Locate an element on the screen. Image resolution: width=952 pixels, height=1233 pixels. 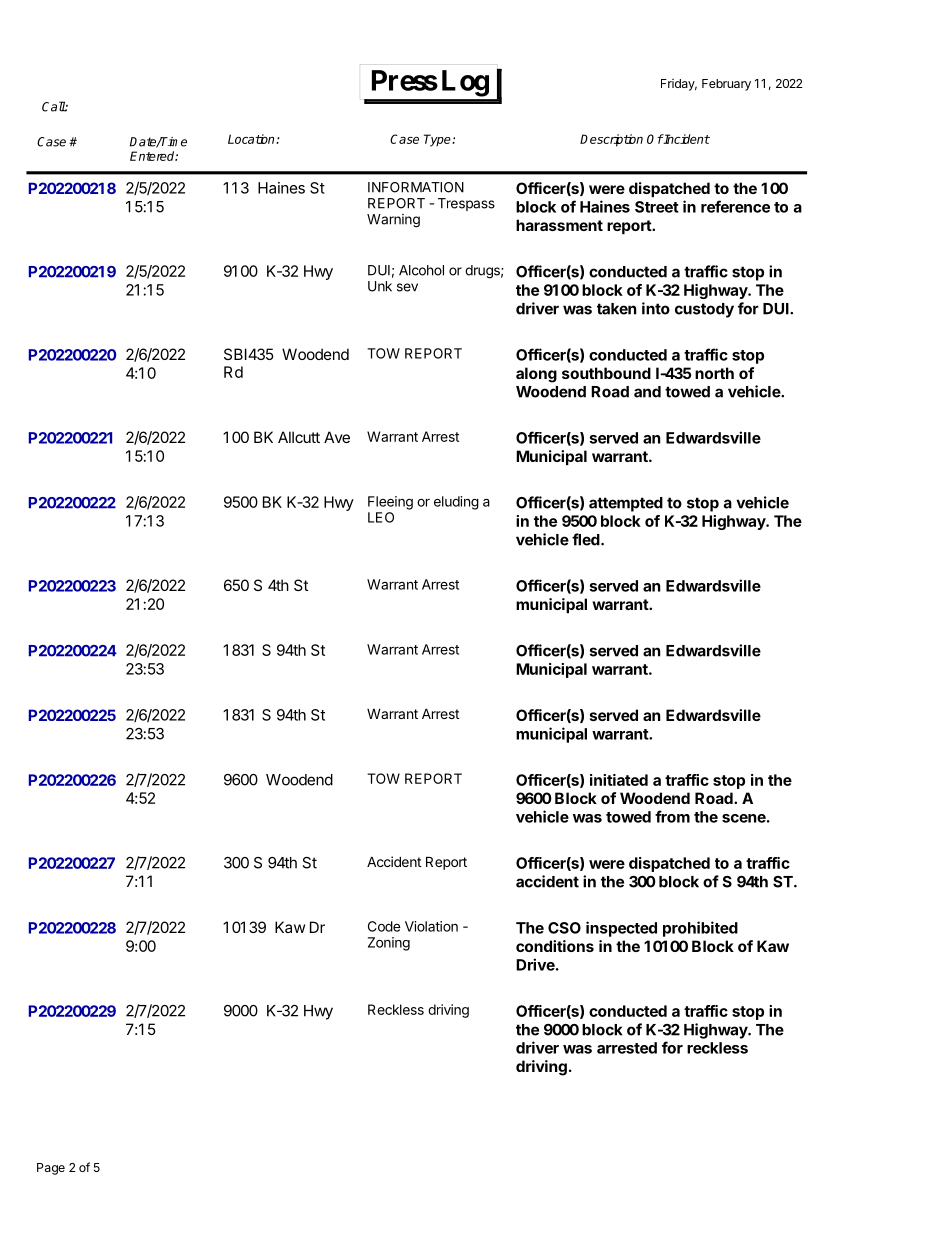
Violation is located at coordinates (431, 926).
